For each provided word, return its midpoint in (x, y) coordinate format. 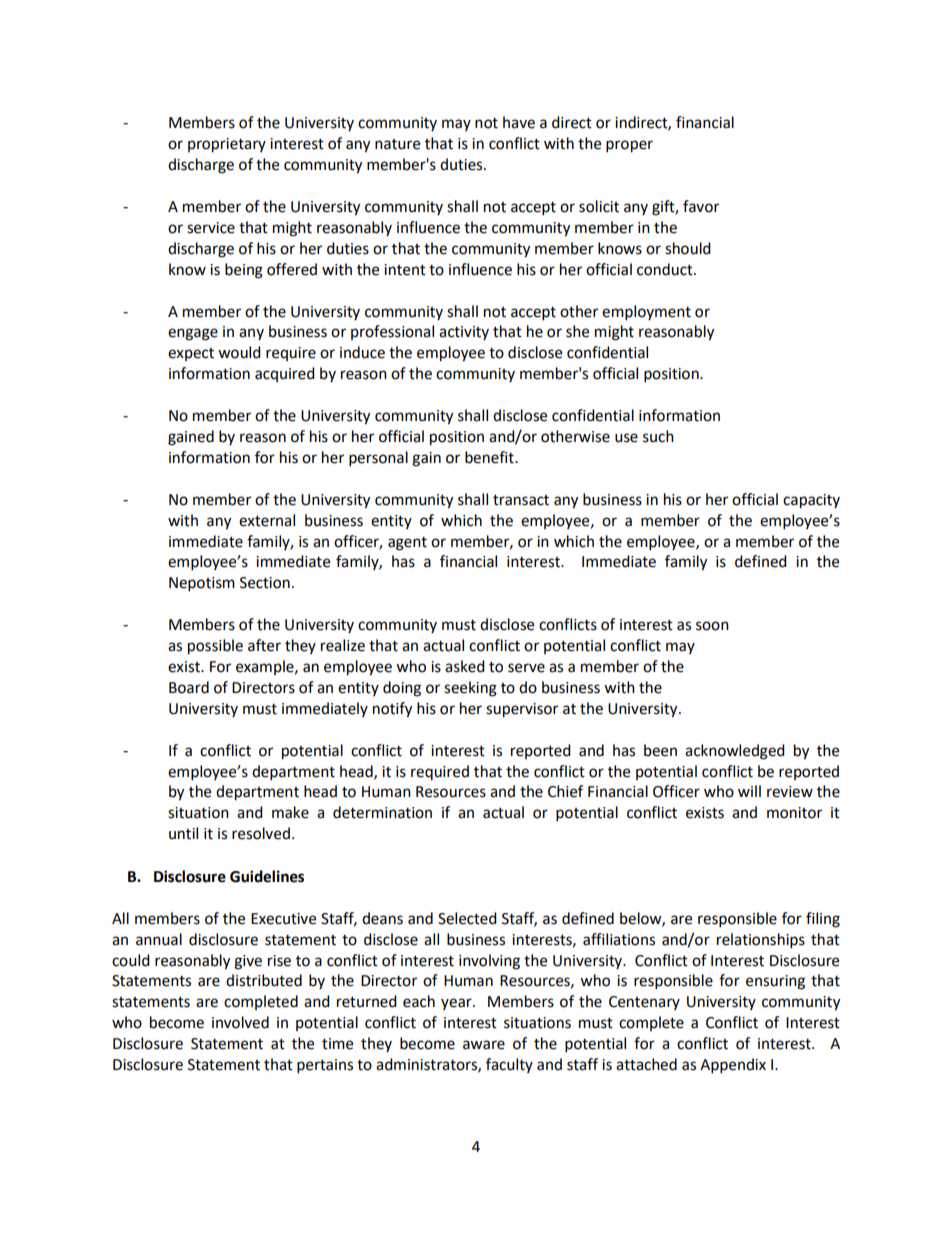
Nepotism (202, 584)
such (658, 436)
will (749, 791)
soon (712, 626)
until (183, 833)
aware (484, 1045)
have (519, 122)
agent (407, 544)
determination (382, 812)
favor (701, 206)
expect (191, 354)
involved (240, 1022)
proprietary (227, 145)
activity (464, 333)
